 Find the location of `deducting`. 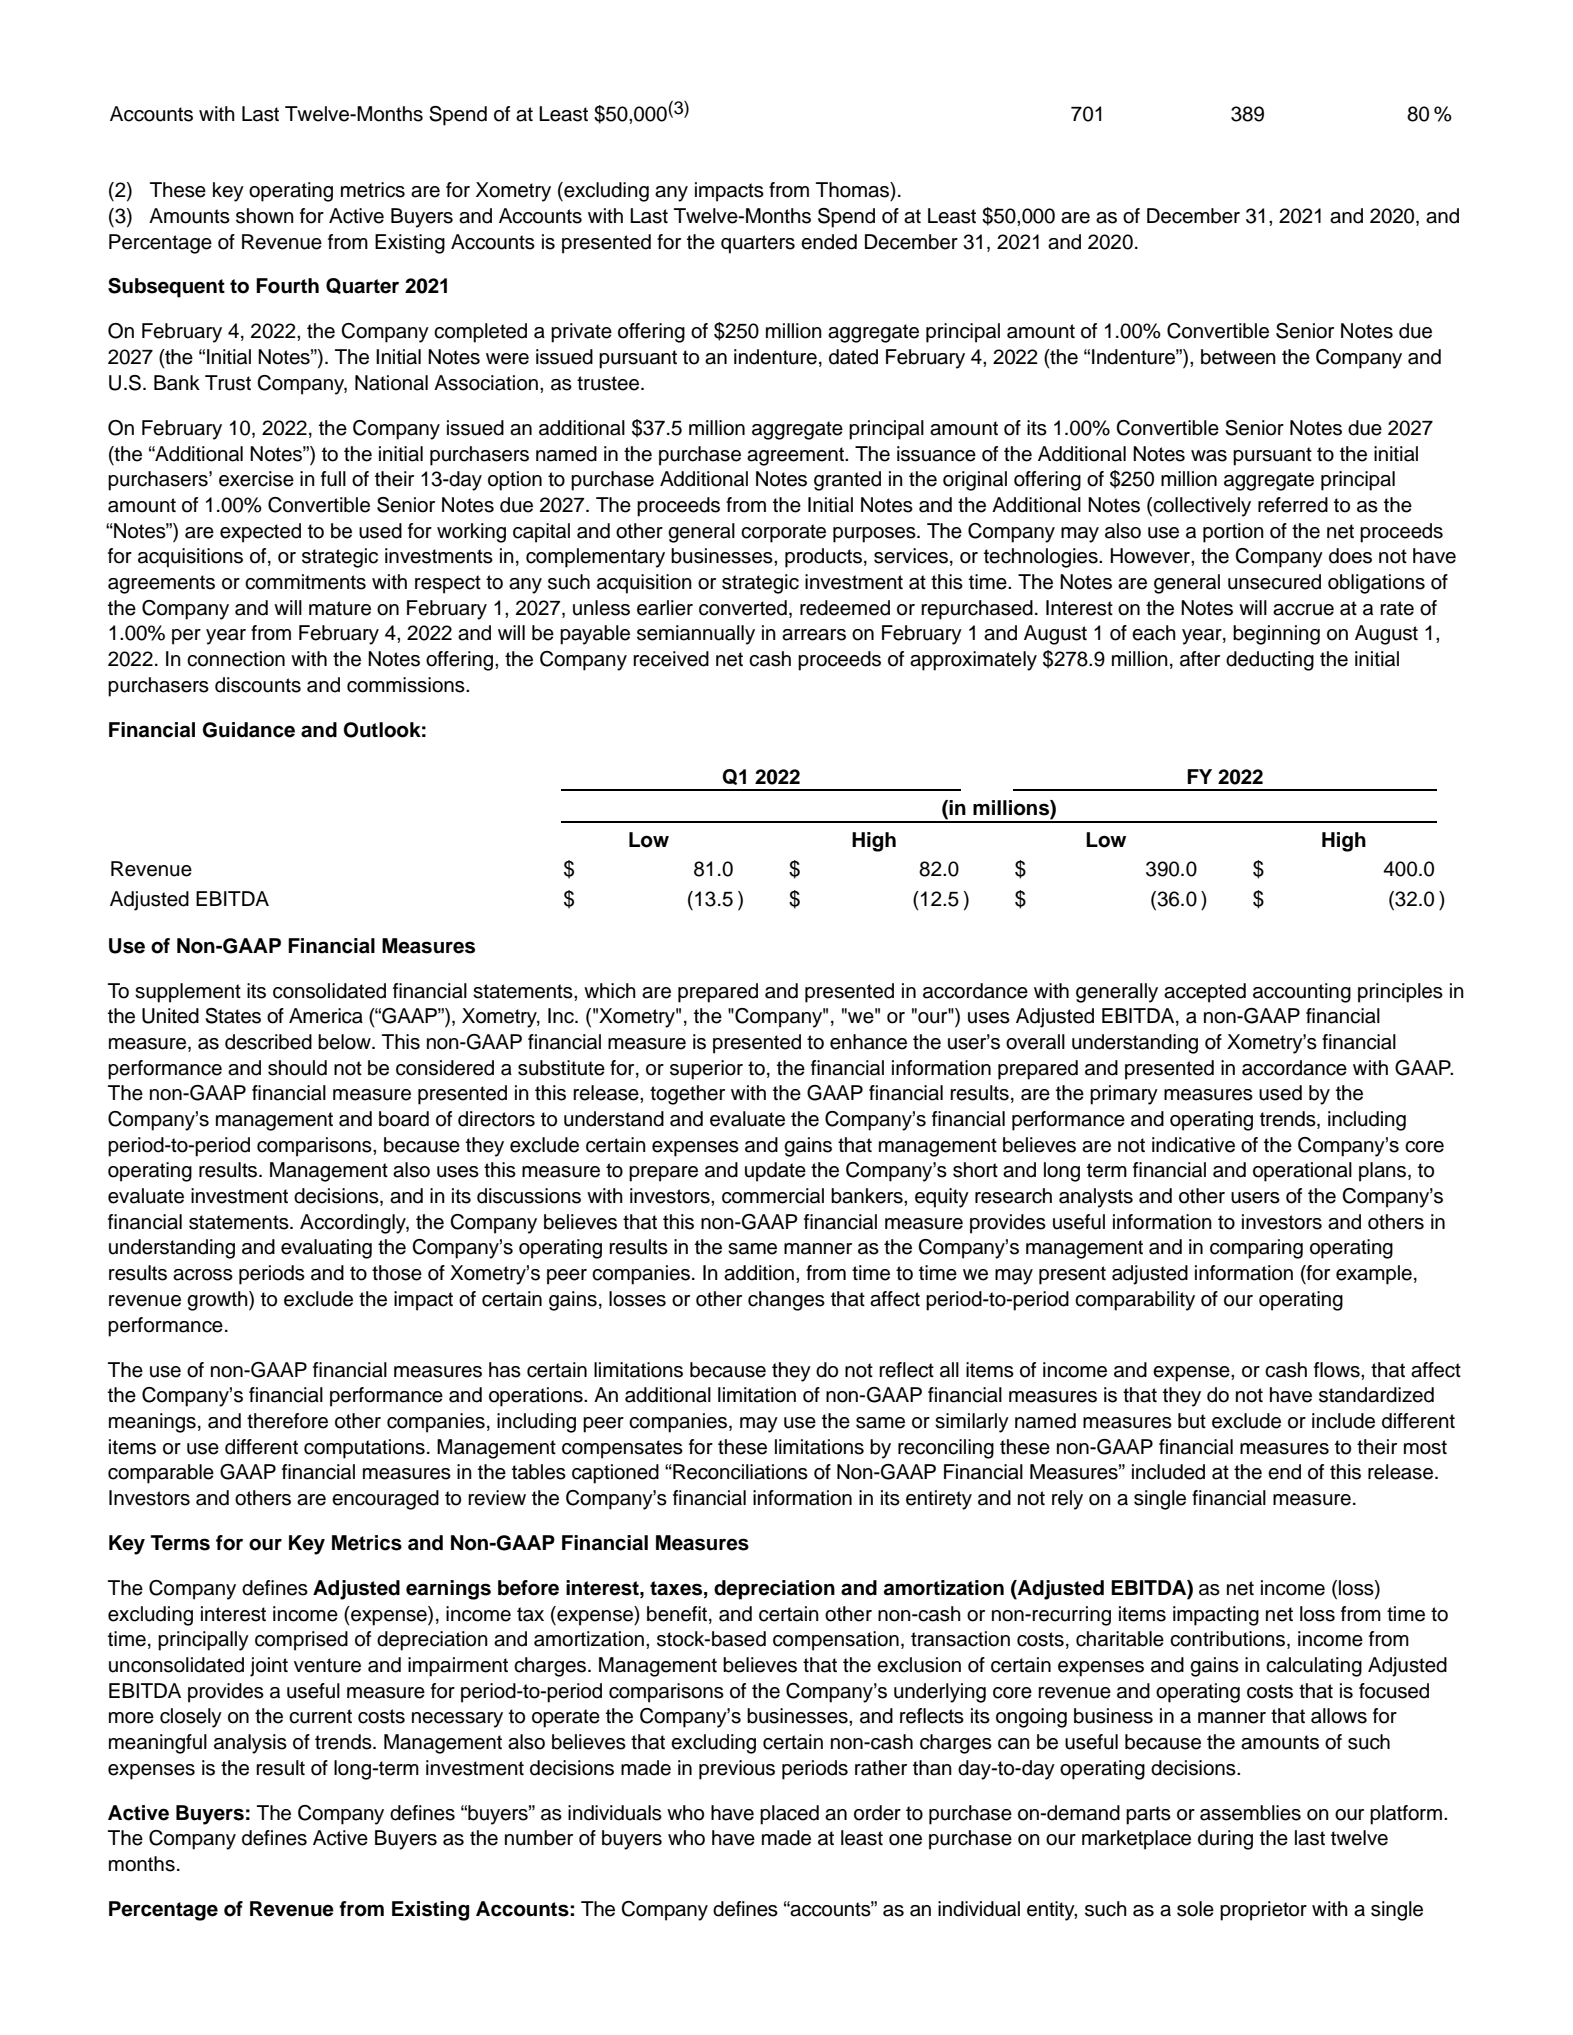

deducting is located at coordinates (1270, 661).
